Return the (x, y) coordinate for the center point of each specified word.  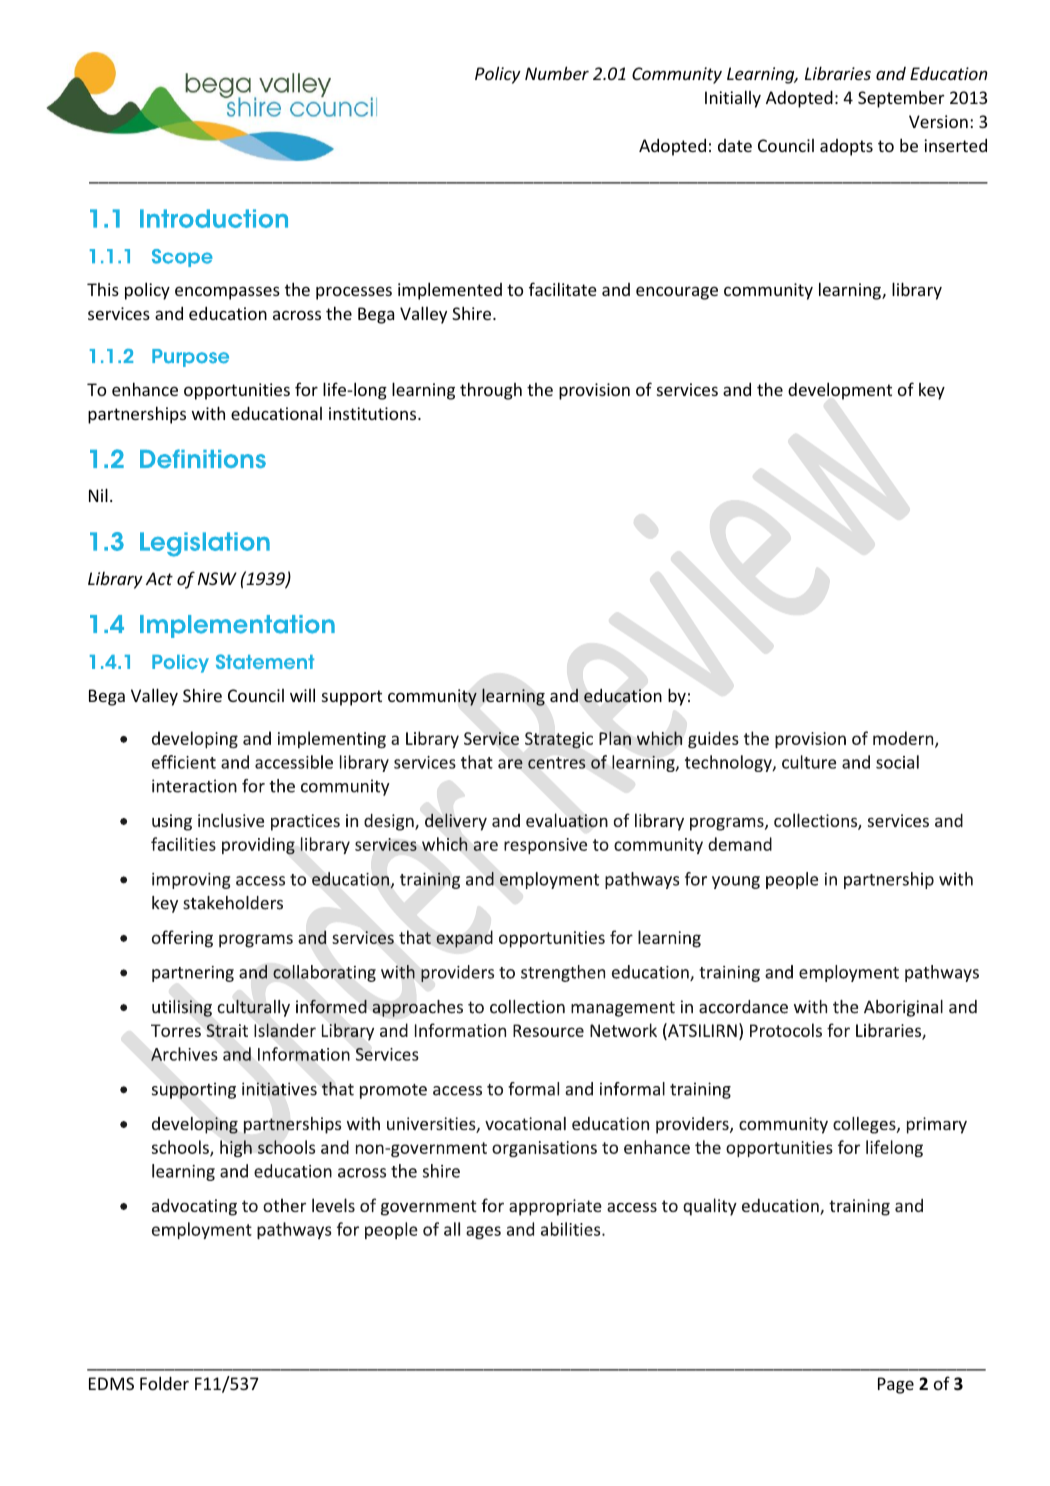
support (352, 698)
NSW (217, 578)
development (840, 391)
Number (557, 73)
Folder (164, 1383)
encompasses (227, 293)
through (491, 391)
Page (896, 1385)
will (302, 695)
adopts (846, 147)
